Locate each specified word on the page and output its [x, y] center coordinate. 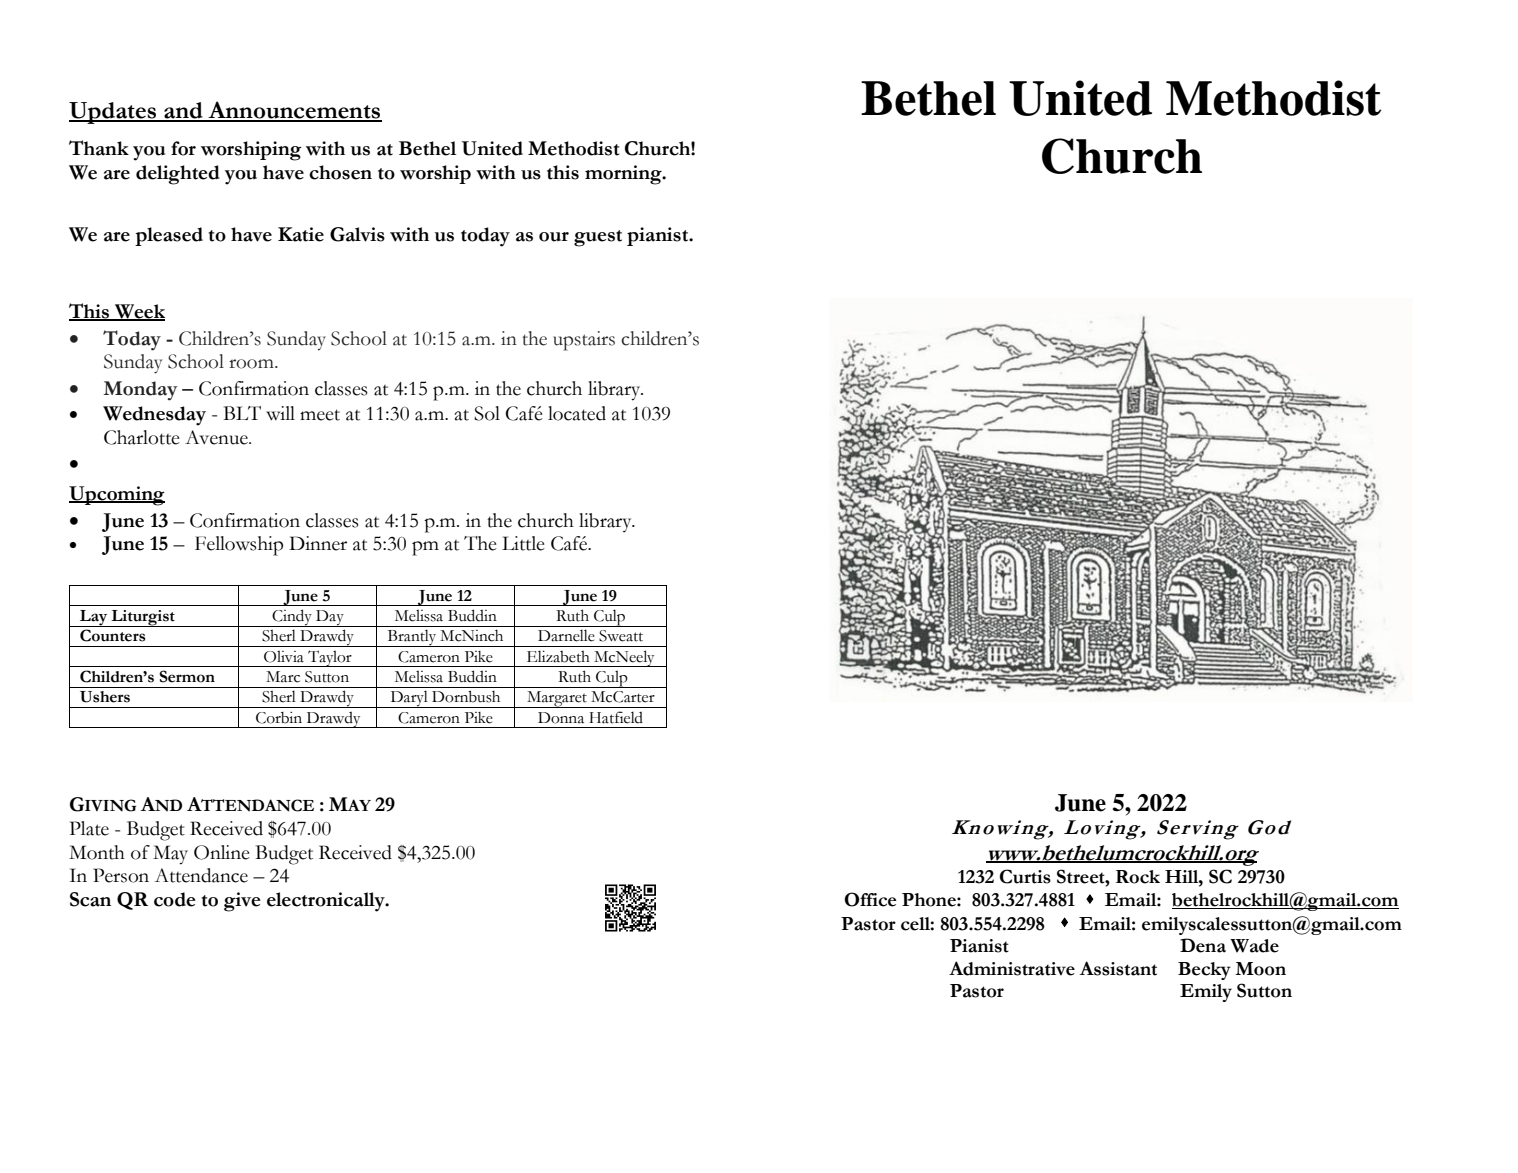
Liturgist [143, 618]
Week [139, 312]
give [242, 902]
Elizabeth [558, 656]
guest [598, 238]
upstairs [584, 341]
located [577, 413]
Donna [561, 718]
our [554, 237]
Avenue [217, 437]
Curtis [1025, 876]
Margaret [557, 699]
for [183, 148]
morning [624, 175]
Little [523, 543]
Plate [89, 828]
